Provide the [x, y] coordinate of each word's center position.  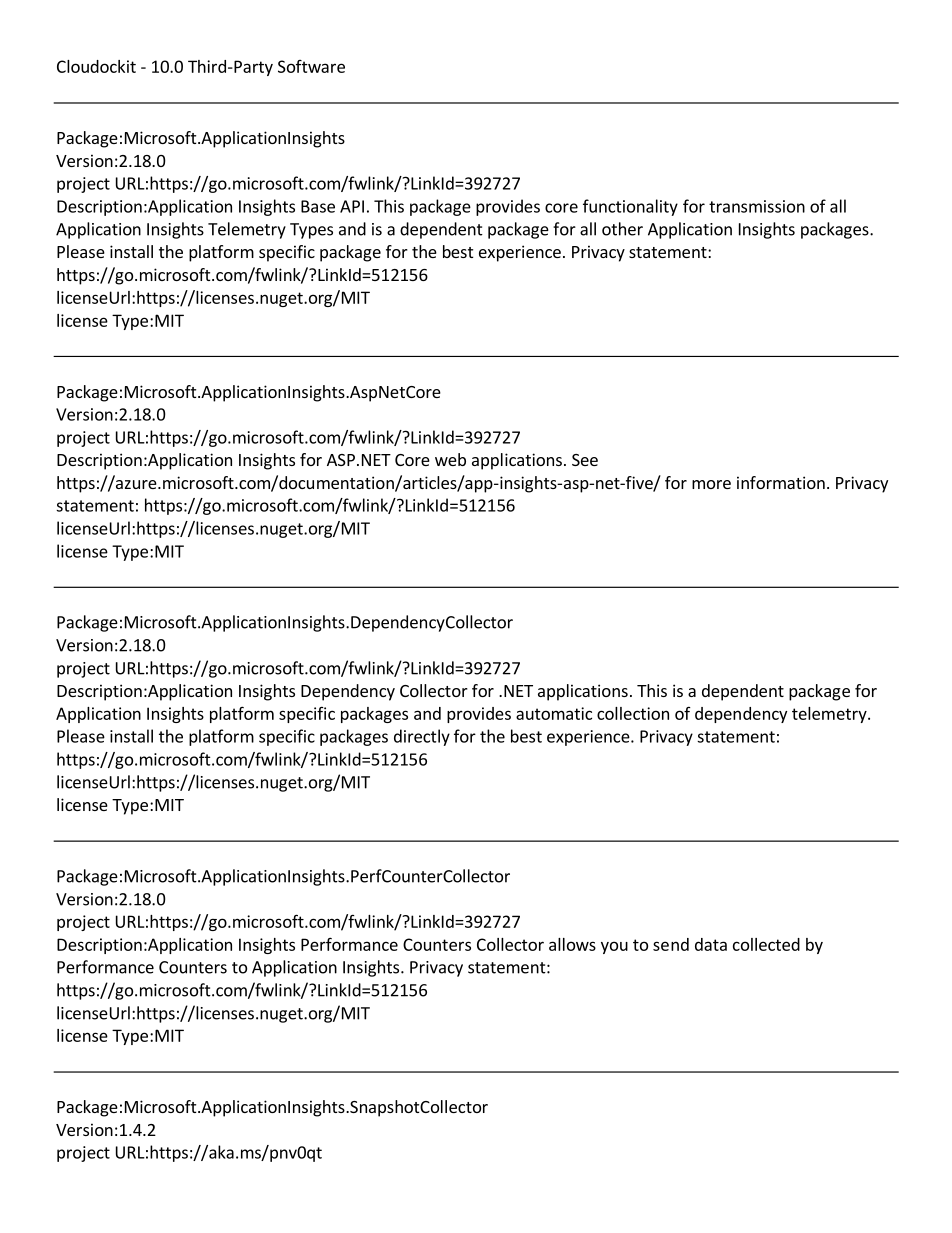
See [585, 460]
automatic [554, 713]
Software [311, 66]
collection [633, 713]
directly [422, 737]
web [450, 459]
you [614, 947]
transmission [757, 206]
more [711, 484]
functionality [630, 207]
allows [572, 944]
